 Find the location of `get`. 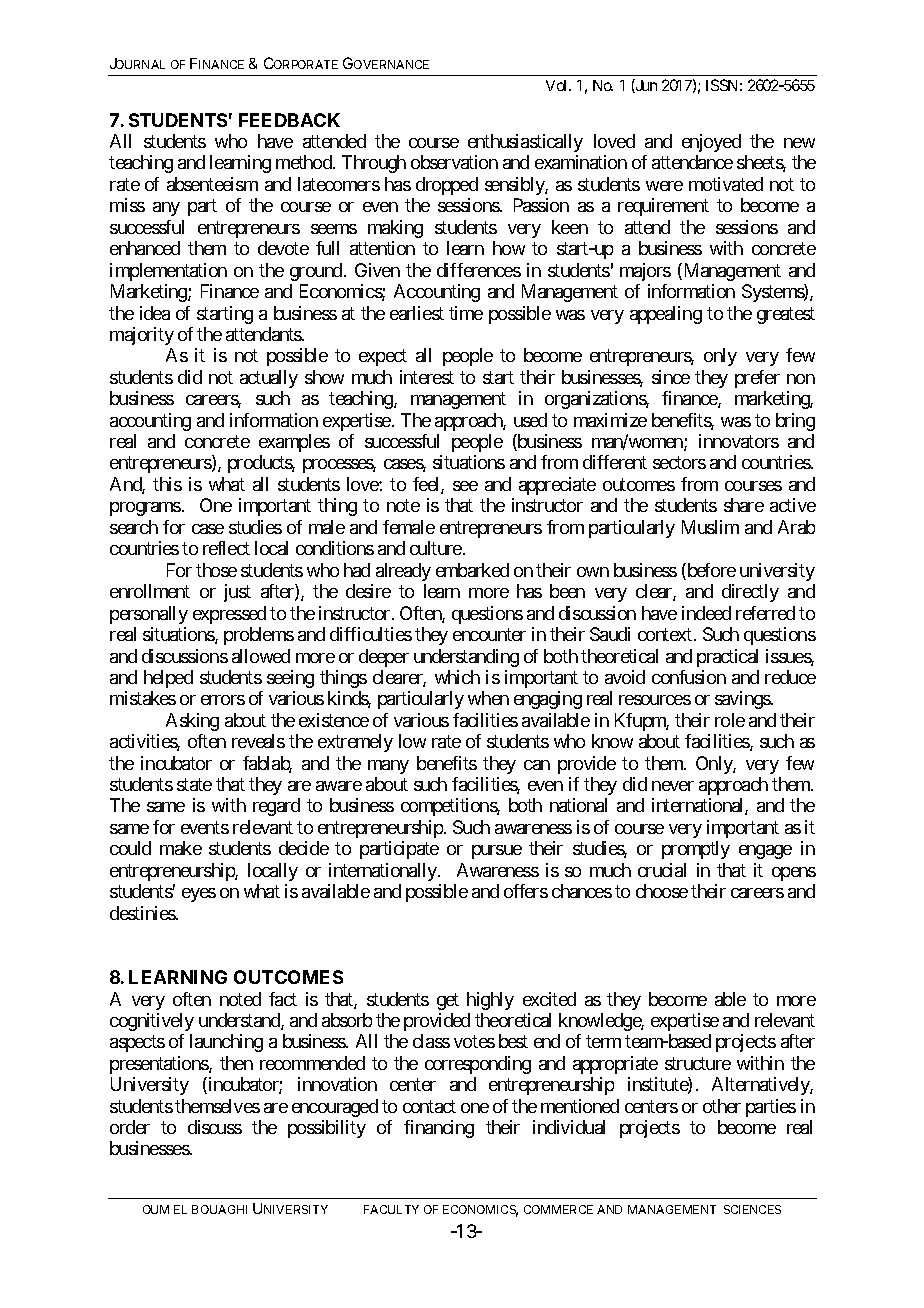

get is located at coordinates (448, 1001).
